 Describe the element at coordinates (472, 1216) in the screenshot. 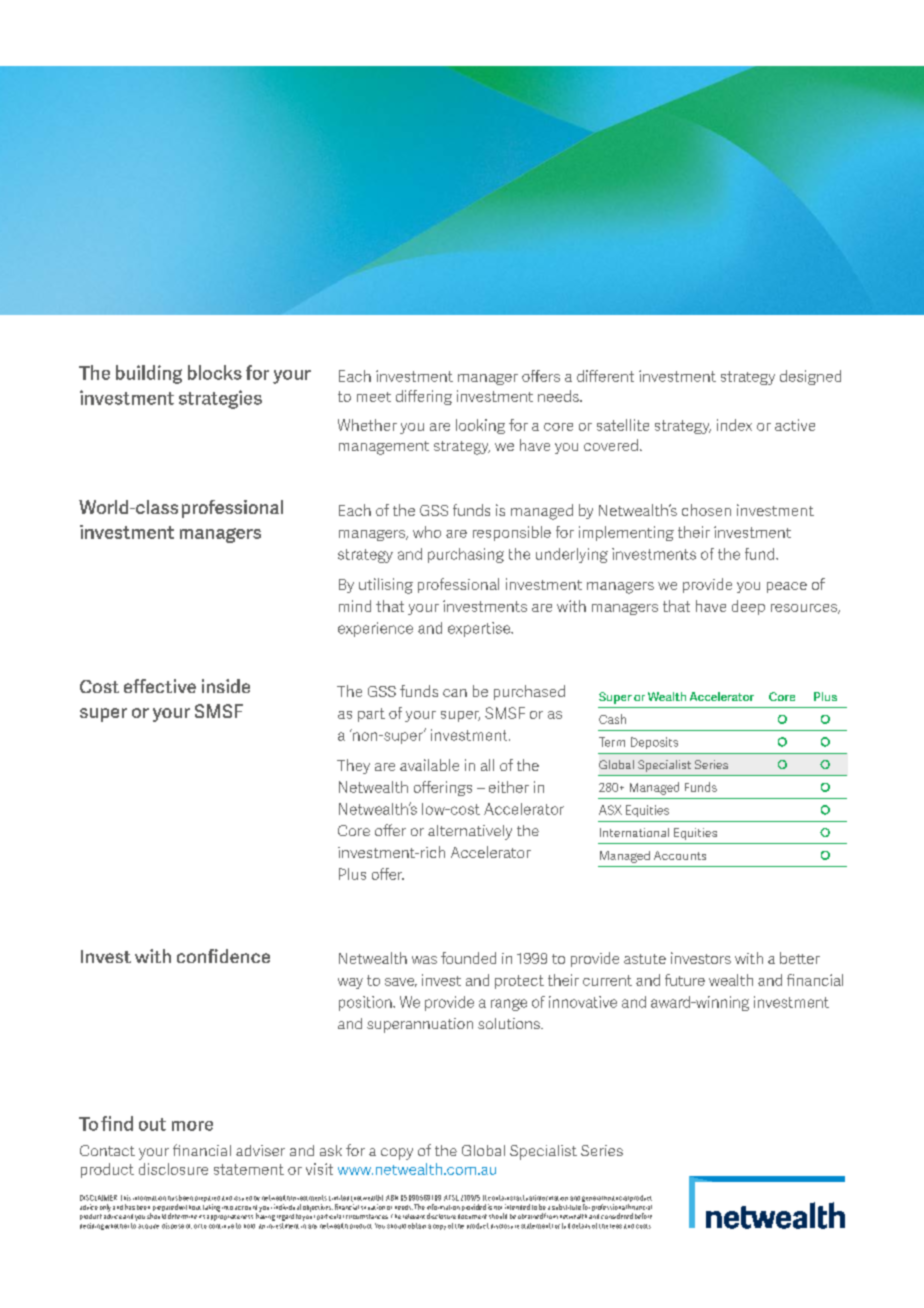

I see `document` at that location.
